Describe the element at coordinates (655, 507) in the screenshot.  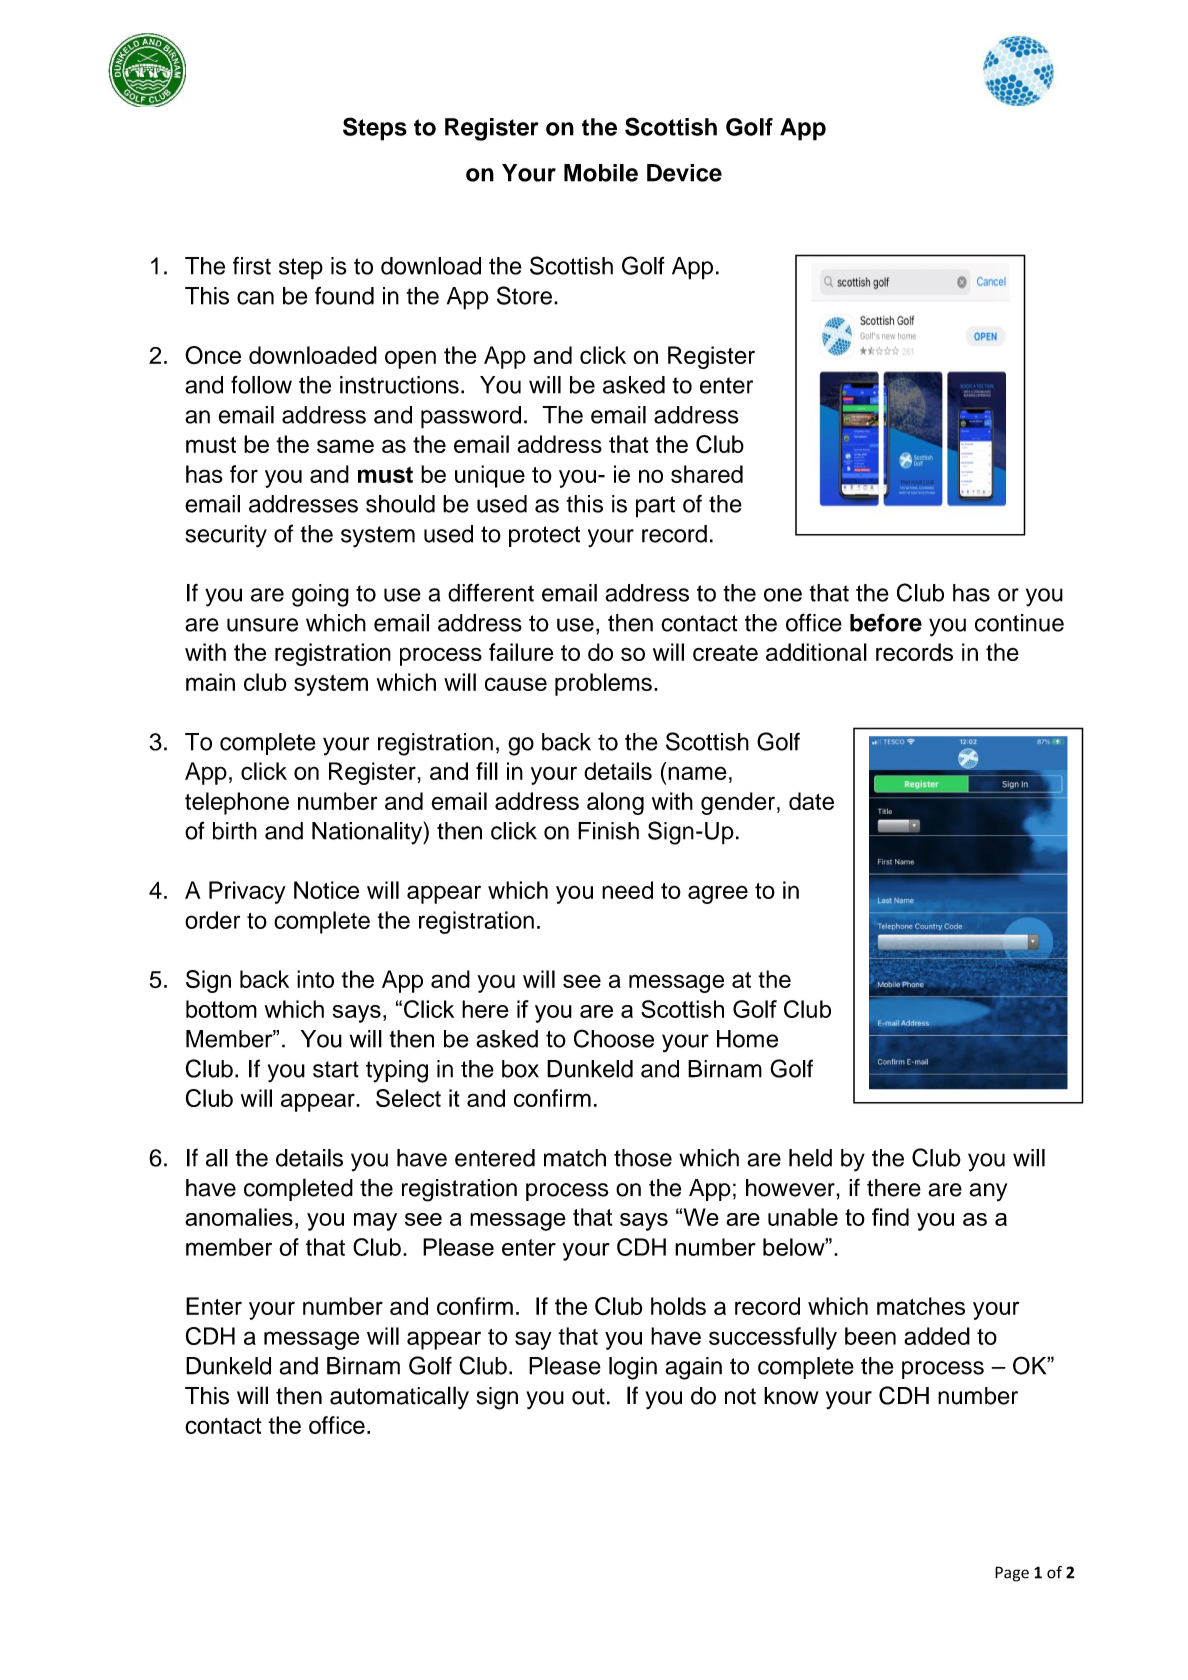
I see `part` at that location.
